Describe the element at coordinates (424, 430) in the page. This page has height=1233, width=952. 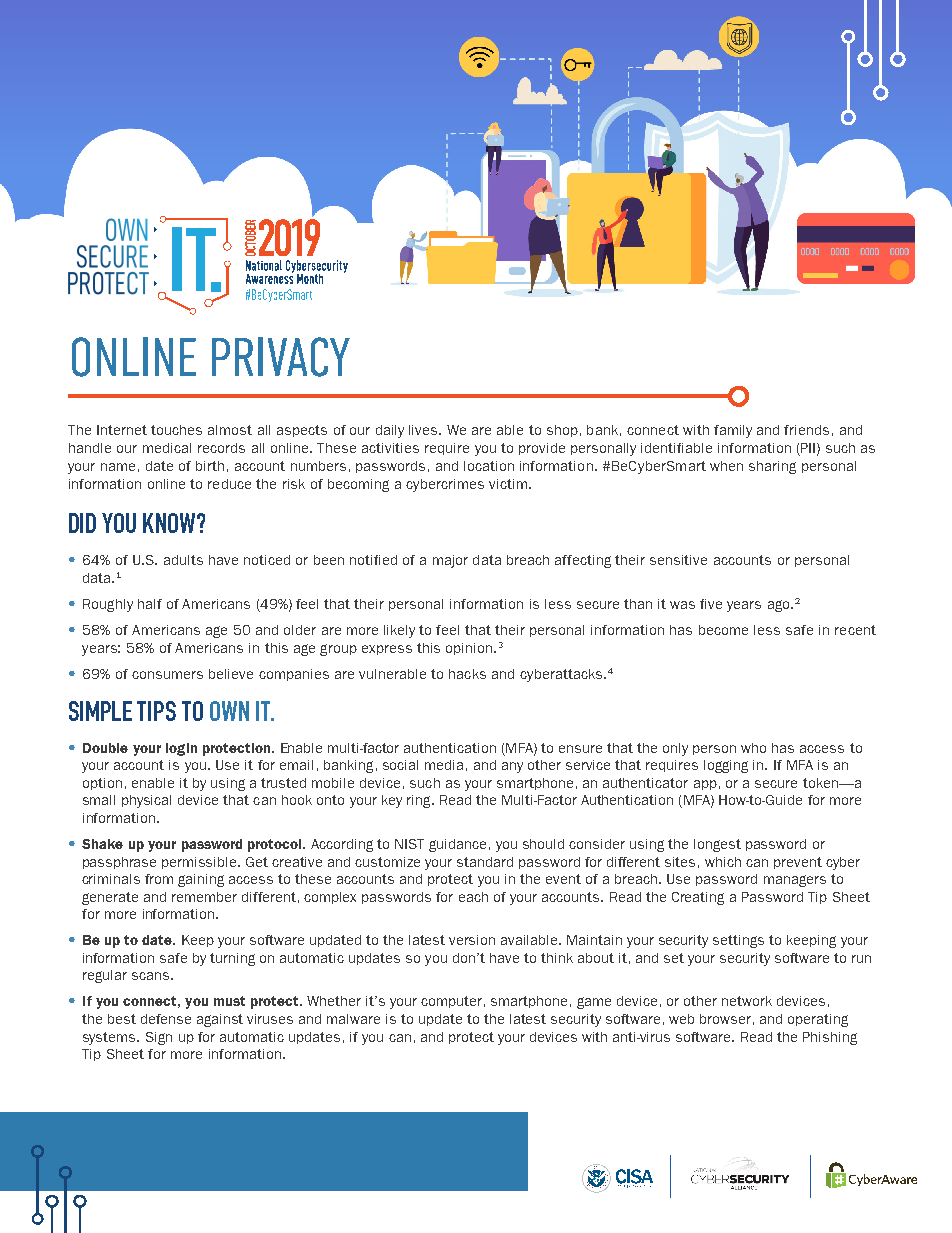
I see `lives` at that location.
